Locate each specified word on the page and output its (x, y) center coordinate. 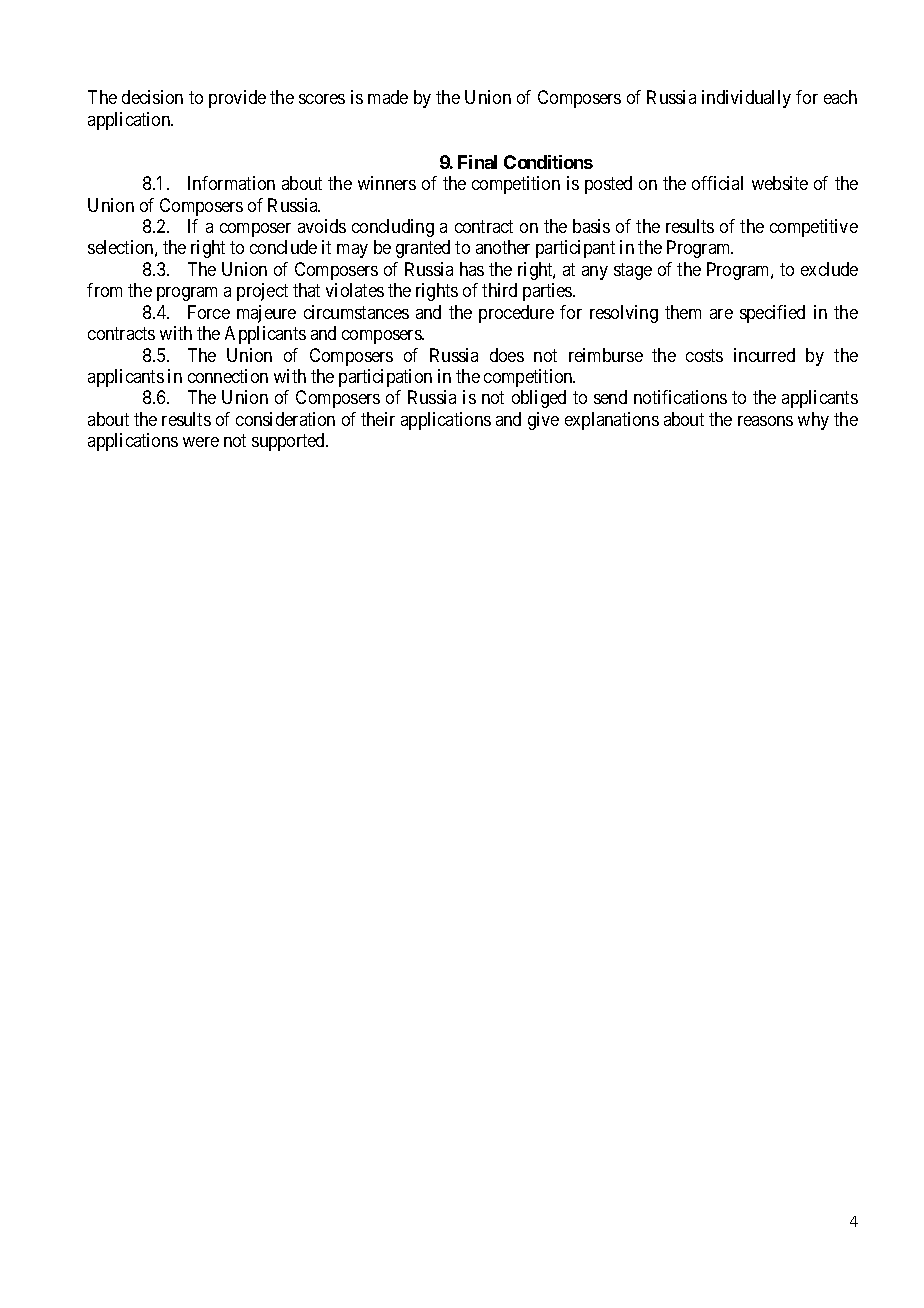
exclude (829, 269)
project (262, 292)
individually (746, 99)
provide (237, 99)
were (201, 442)
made (388, 97)
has (472, 269)
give (543, 421)
